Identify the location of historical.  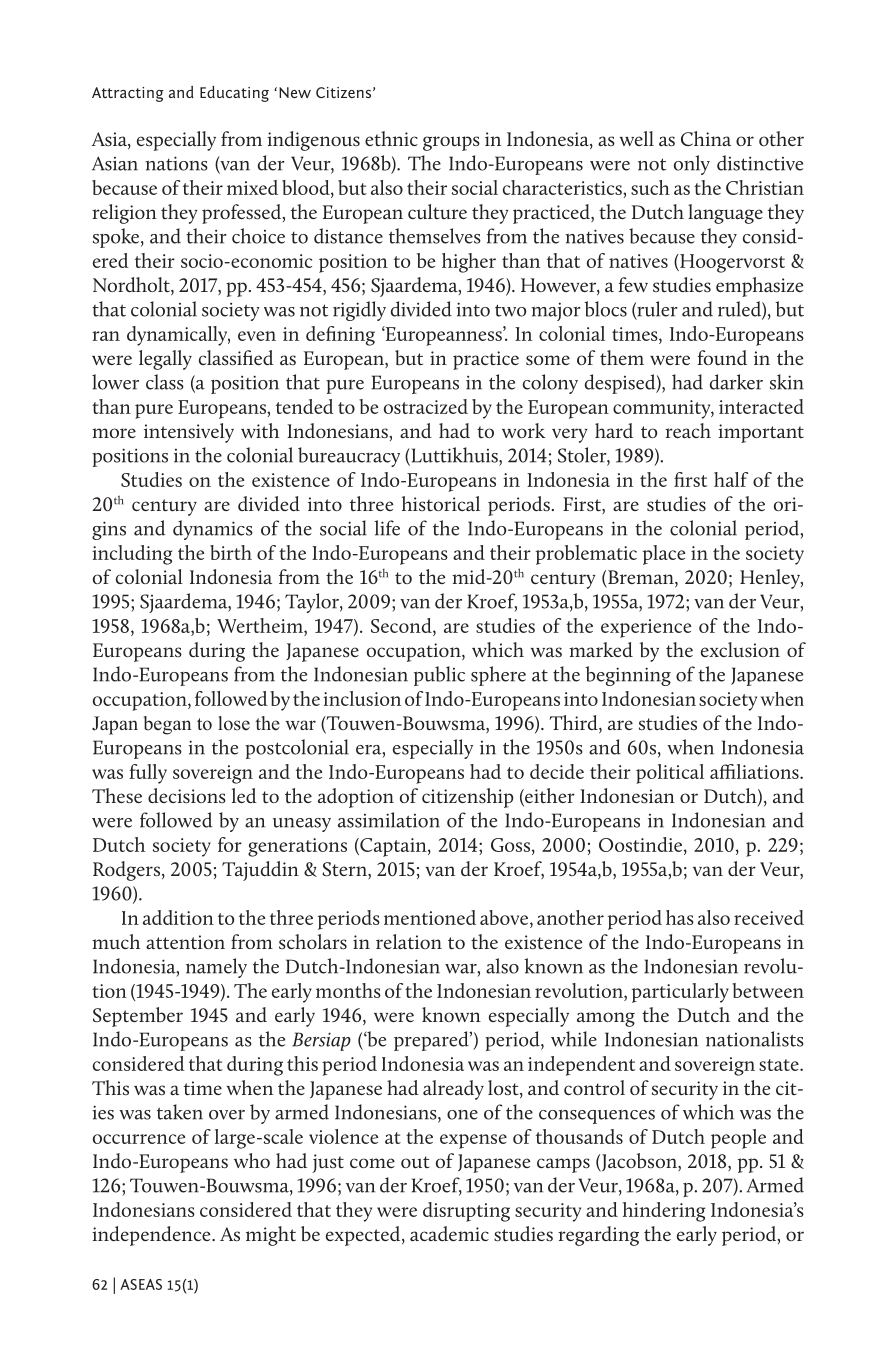
(441, 503).
